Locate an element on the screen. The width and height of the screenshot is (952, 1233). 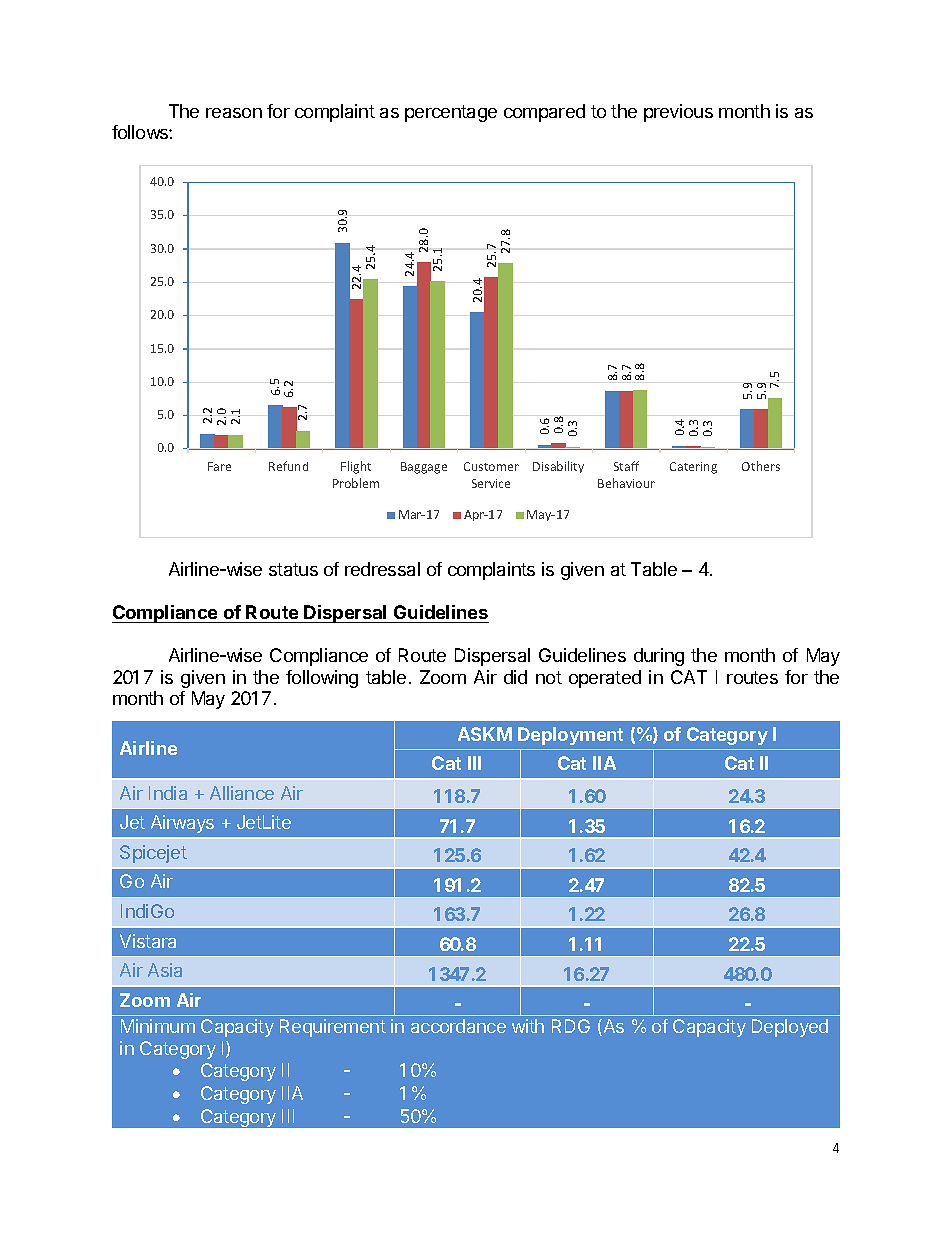
Deployment is located at coordinates (570, 736).
